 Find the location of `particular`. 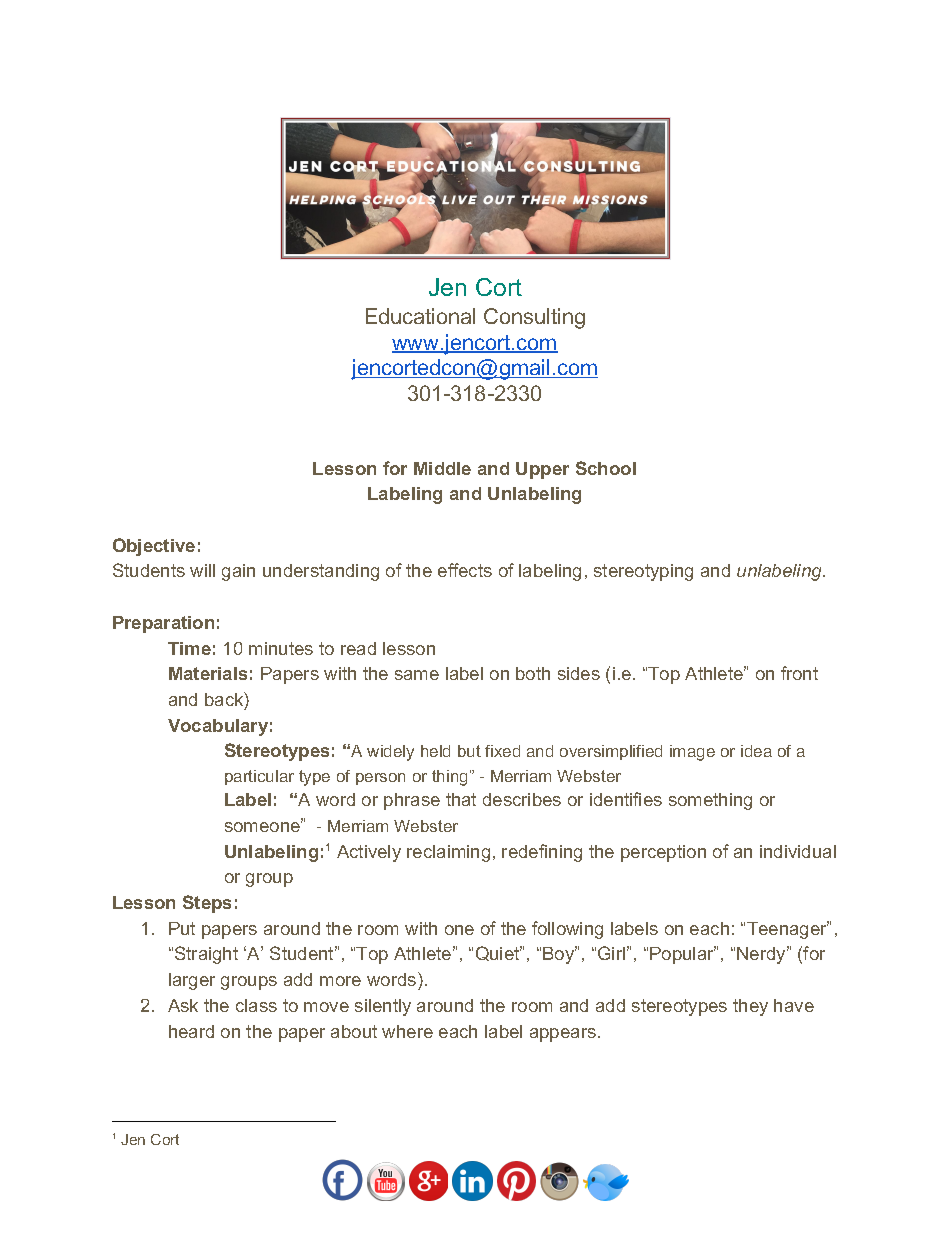

particular is located at coordinates (259, 777).
